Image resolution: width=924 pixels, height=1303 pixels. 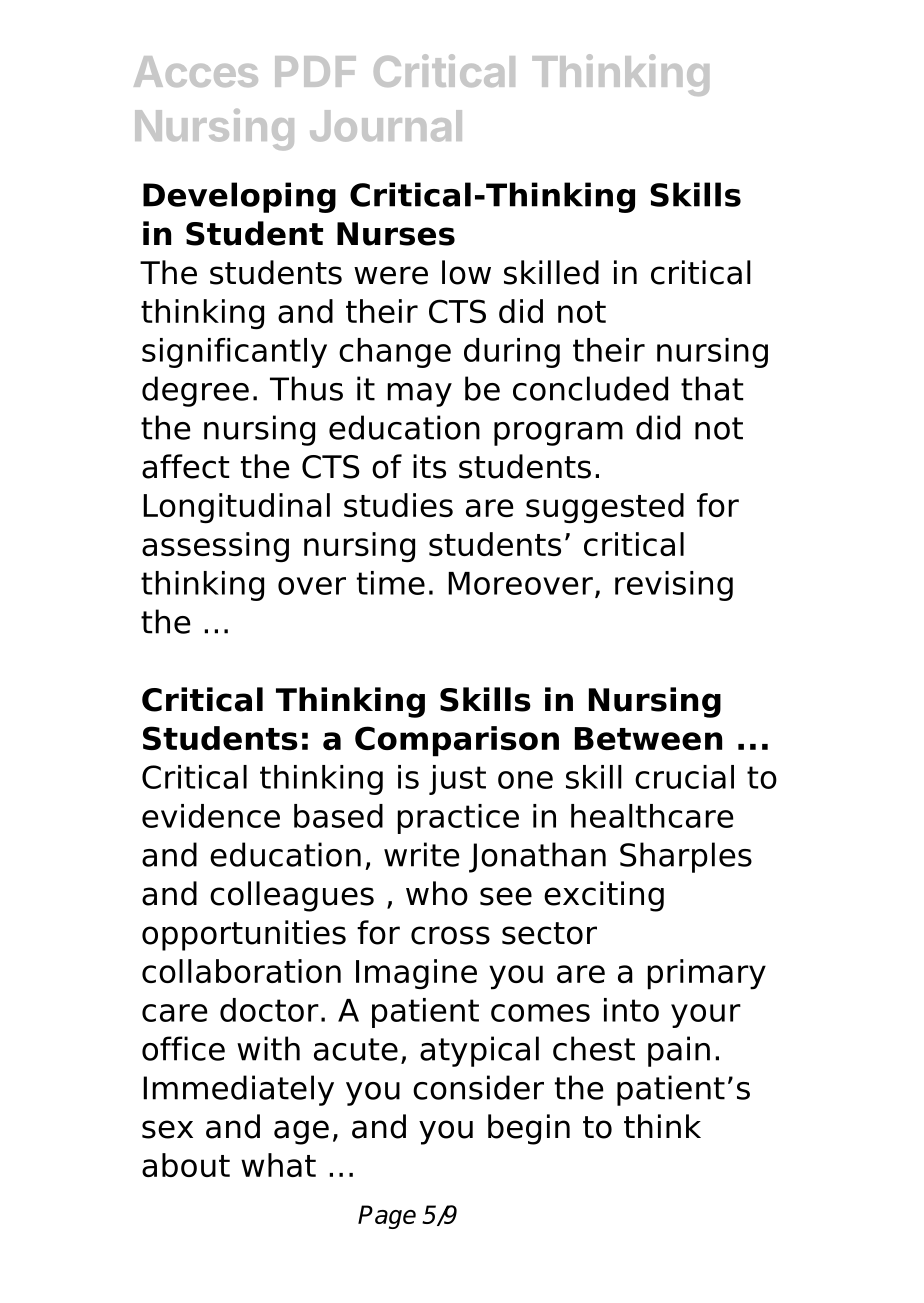 What do you see at coordinates (466, 272) in the screenshot?
I see `low` at bounding box center [466, 272].
